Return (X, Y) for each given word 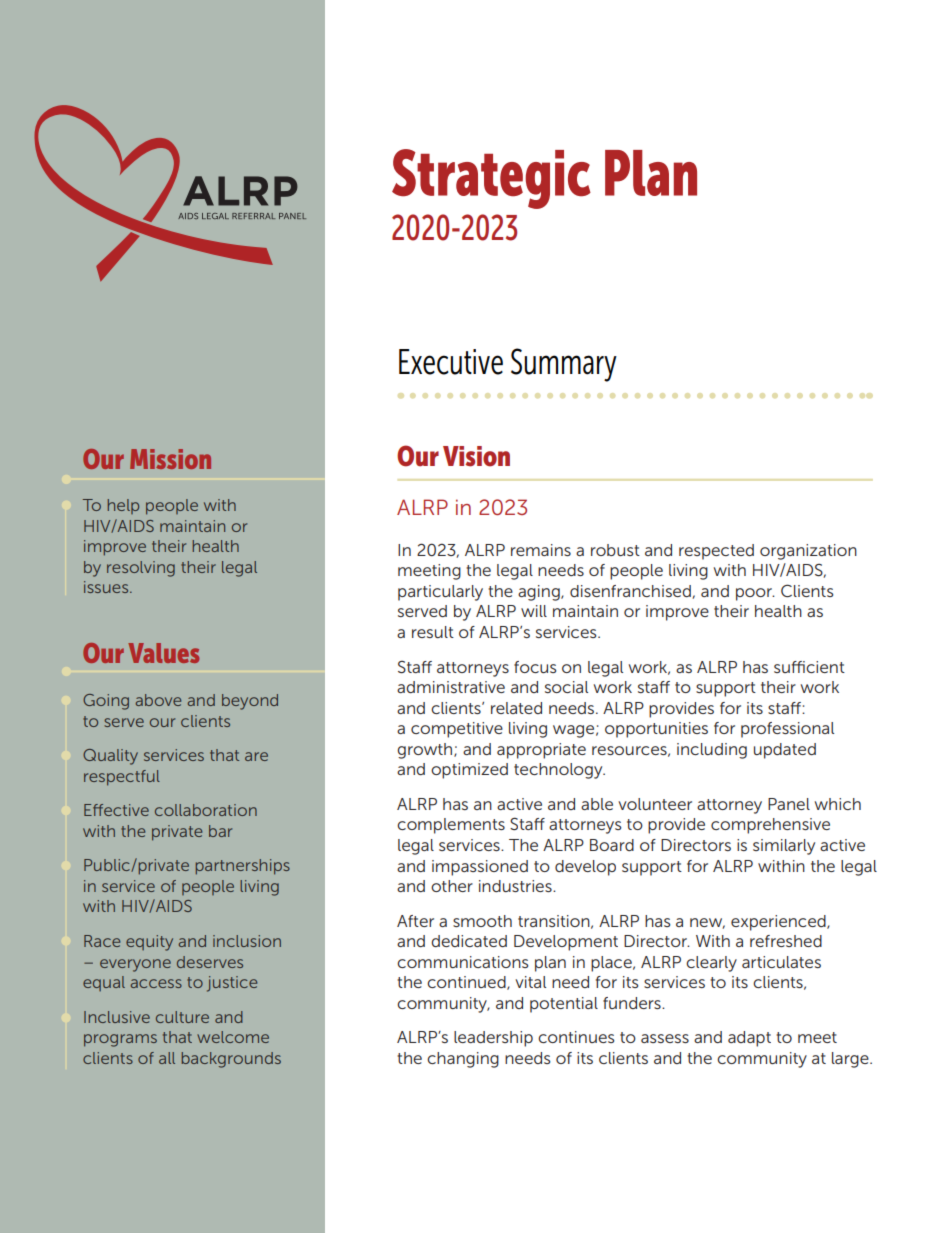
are (256, 756)
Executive (451, 362)
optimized (469, 771)
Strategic (491, 179)
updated (785, 751)
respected (716, 552)
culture (182, 1017)
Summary (564, 365)
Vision (476, 456)
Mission (170, 459)
